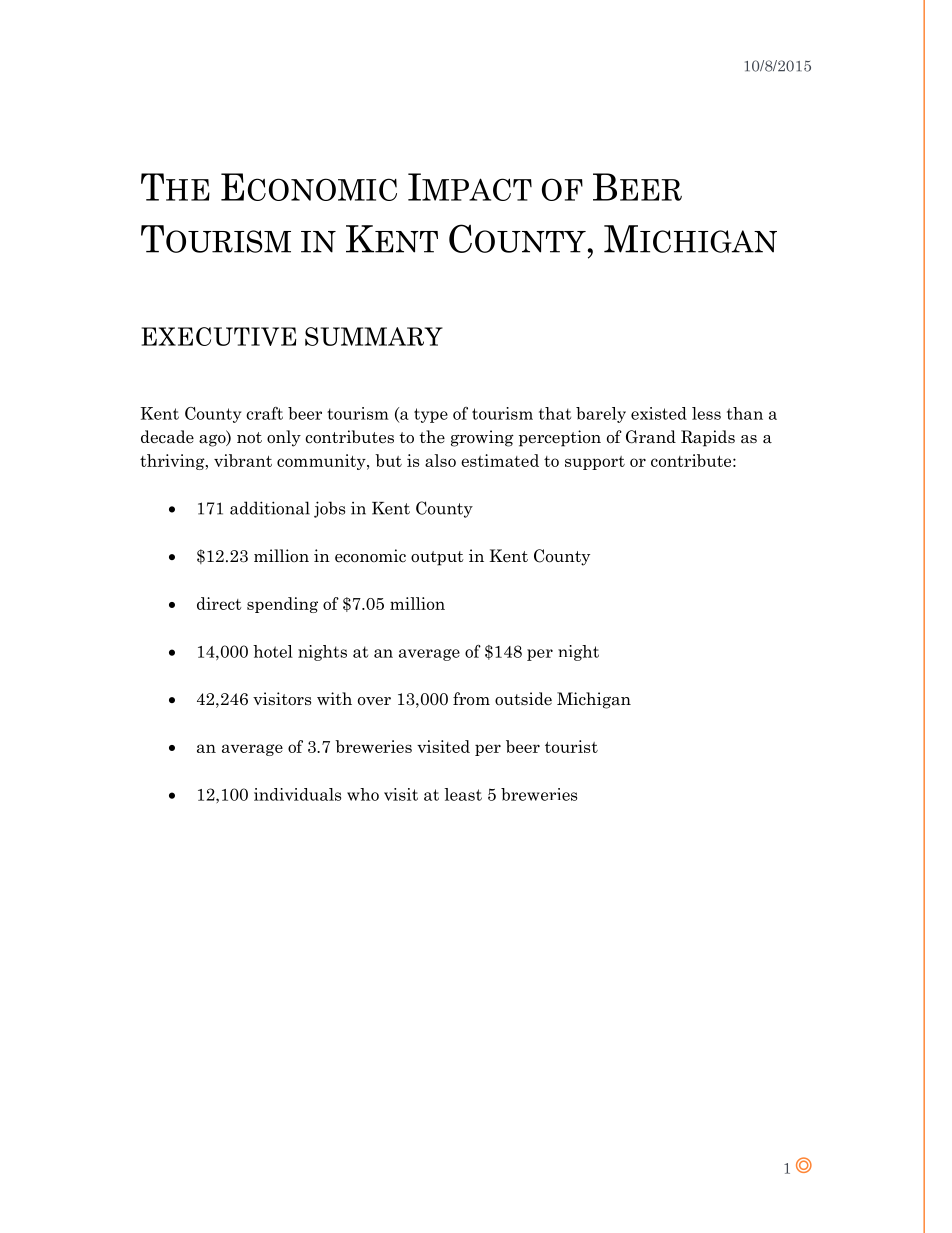 The image size is (952, 1233). I want to click on existed, so click(659, 413).
